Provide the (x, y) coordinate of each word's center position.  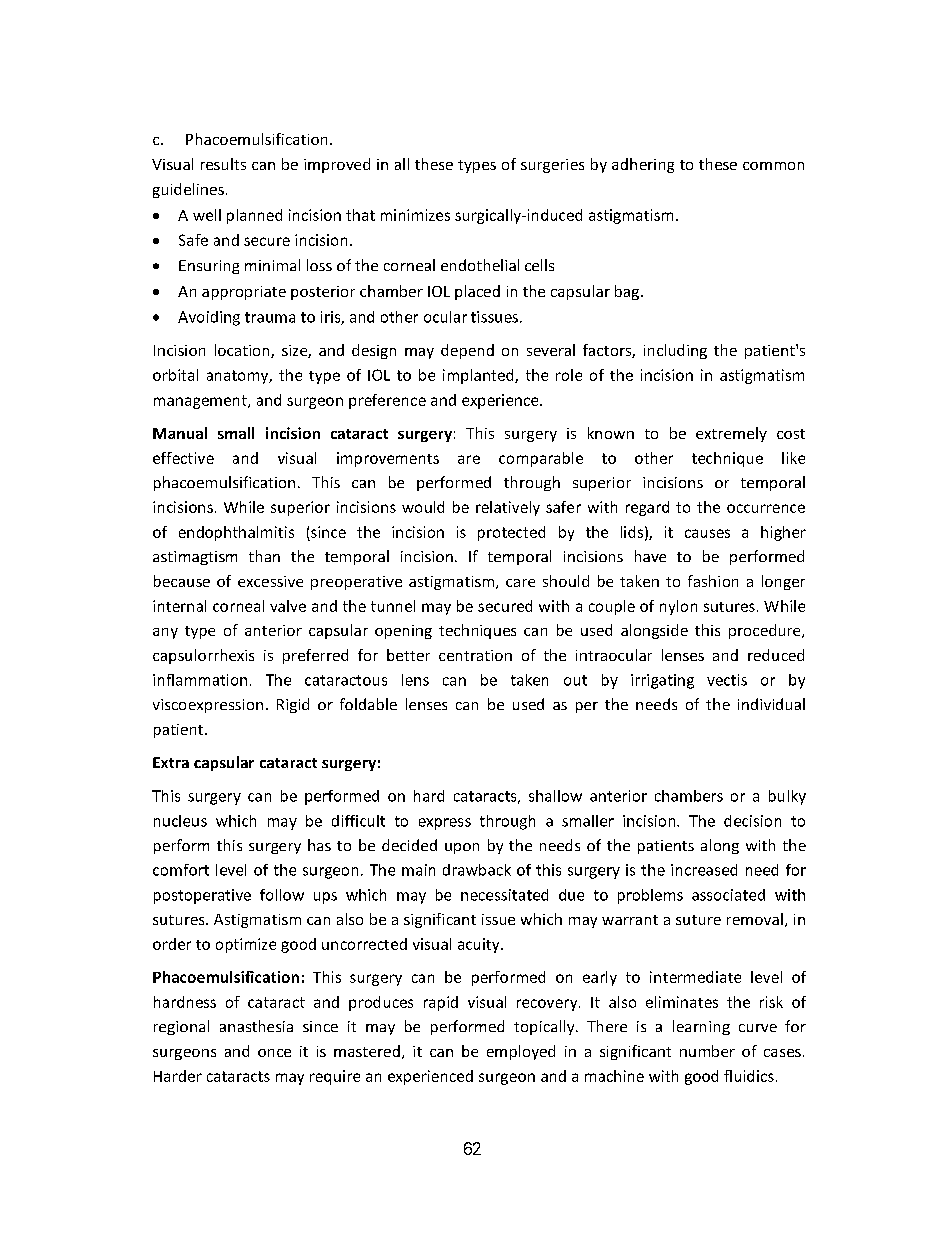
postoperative (202, 896)
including (675, 351)
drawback (477, 870)
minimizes (415, 215)
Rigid (293, 705)
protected (511, 533)
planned (254, 216)
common (773, 166)
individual (771, 704)
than (264, 556)
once (274, 1053)
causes (707, 533)
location (243, 351)
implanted (479, 376)
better (408, 655)
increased (704, 870)
